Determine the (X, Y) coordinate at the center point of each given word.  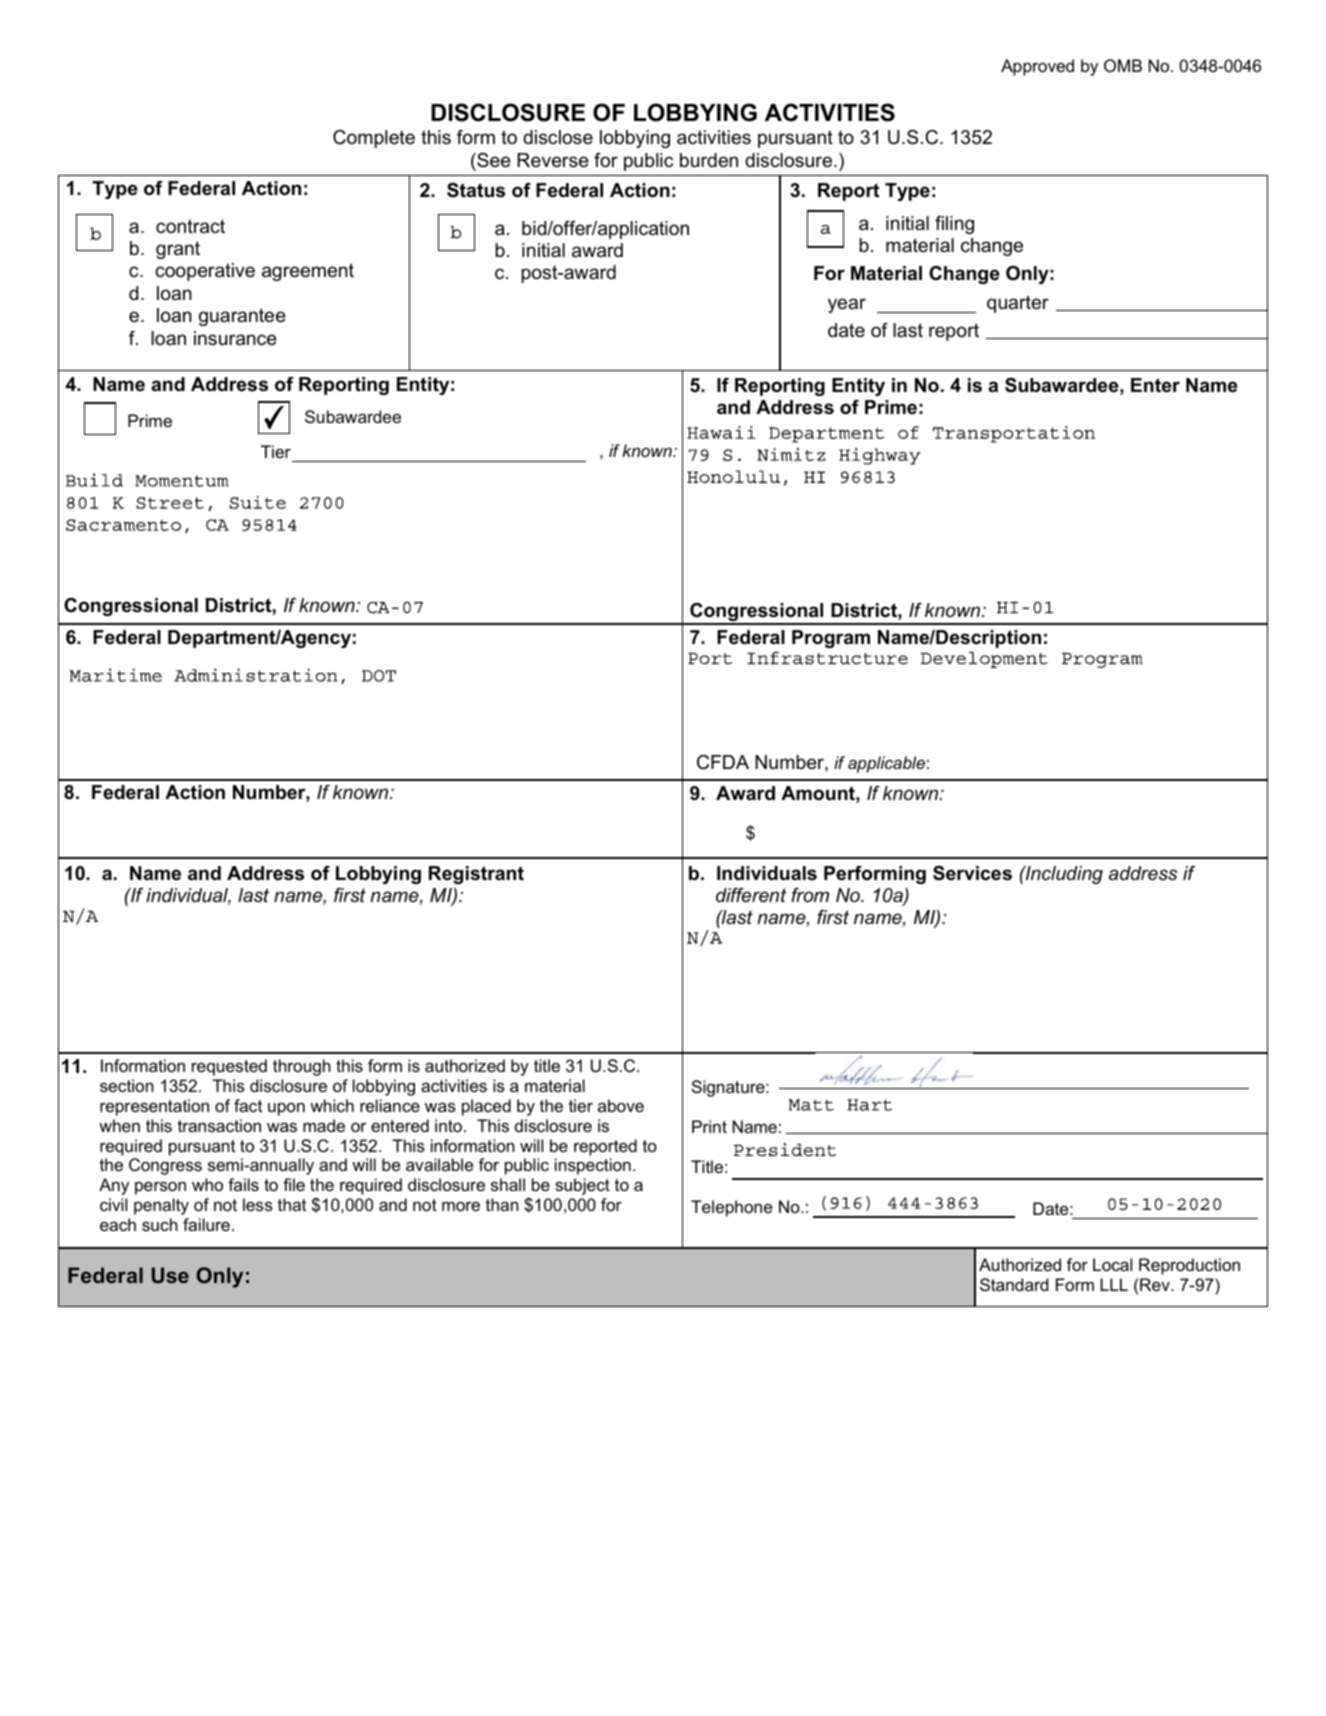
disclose (558, 137)
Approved (1037, 67)
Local (1112, 1264)
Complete (374, 139)
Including (1063, 875)
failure (206, 1224)
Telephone (731, 1208)
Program (831, 639)
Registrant (476, 875)
